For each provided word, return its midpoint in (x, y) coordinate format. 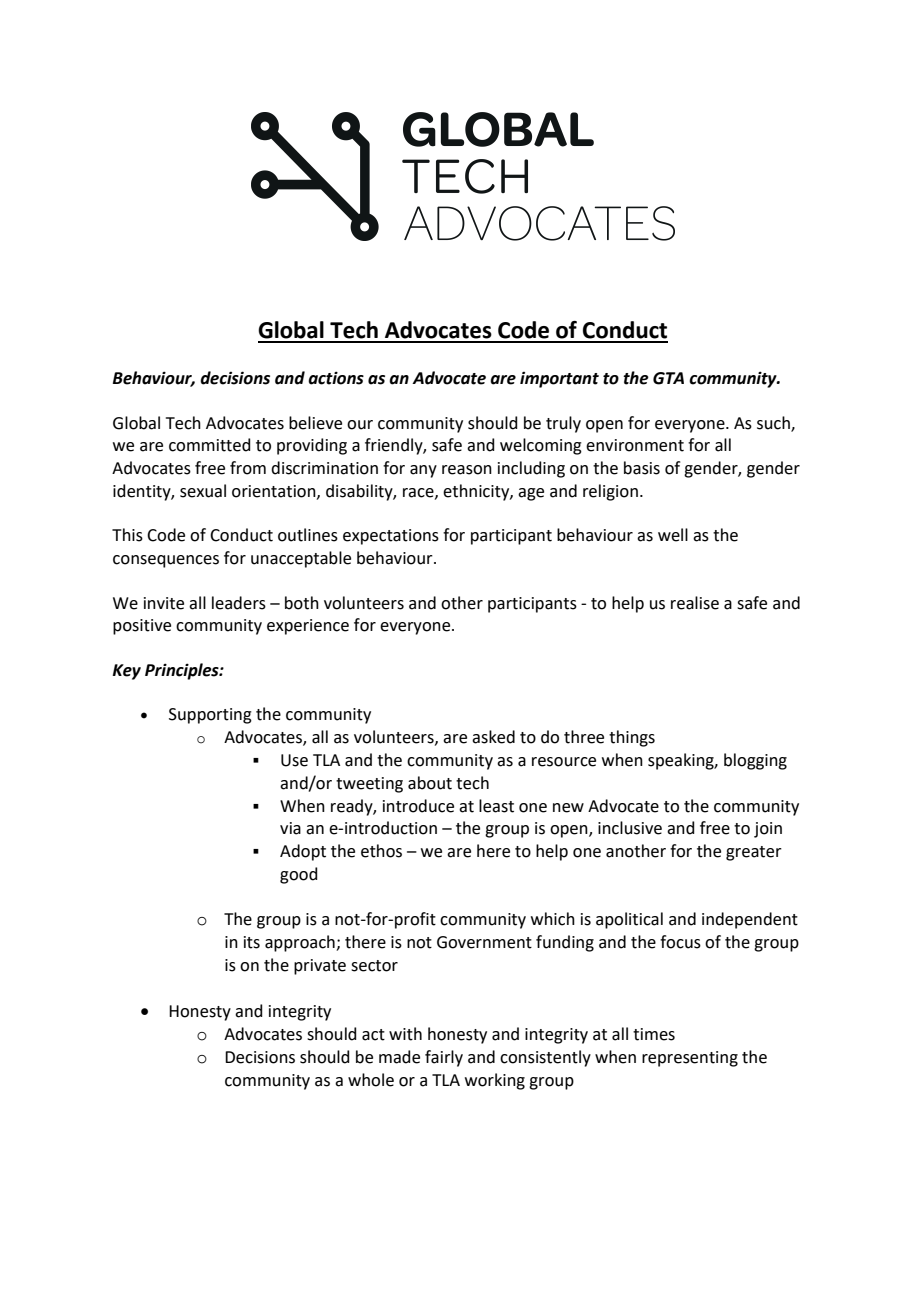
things (632, 738)
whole (371, 1080)
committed (210, 445)
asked (493, 737)
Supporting (210, 716)
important (559, 379)
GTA (668, 378)
